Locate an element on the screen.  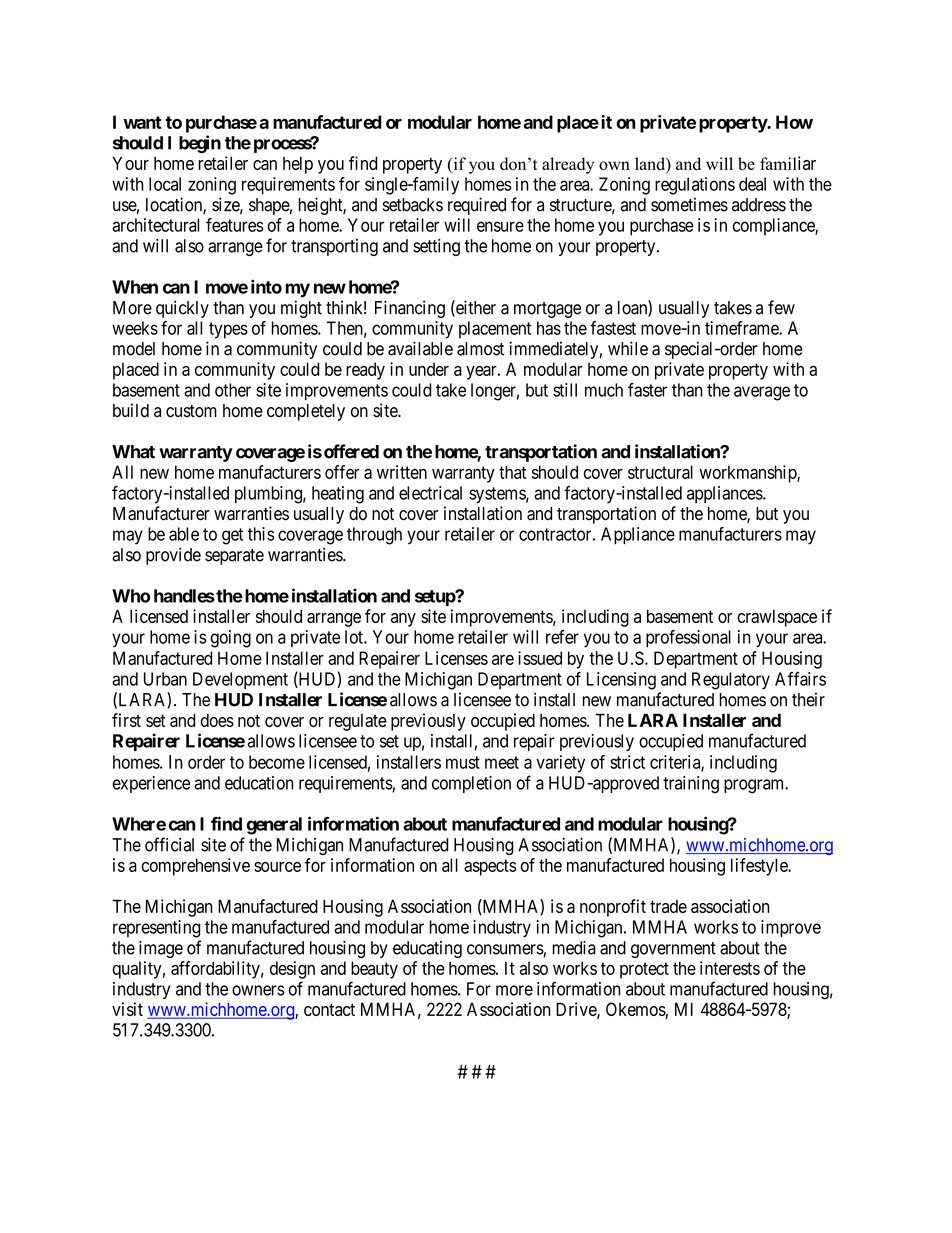
required is located at coordinates (477, 206).
